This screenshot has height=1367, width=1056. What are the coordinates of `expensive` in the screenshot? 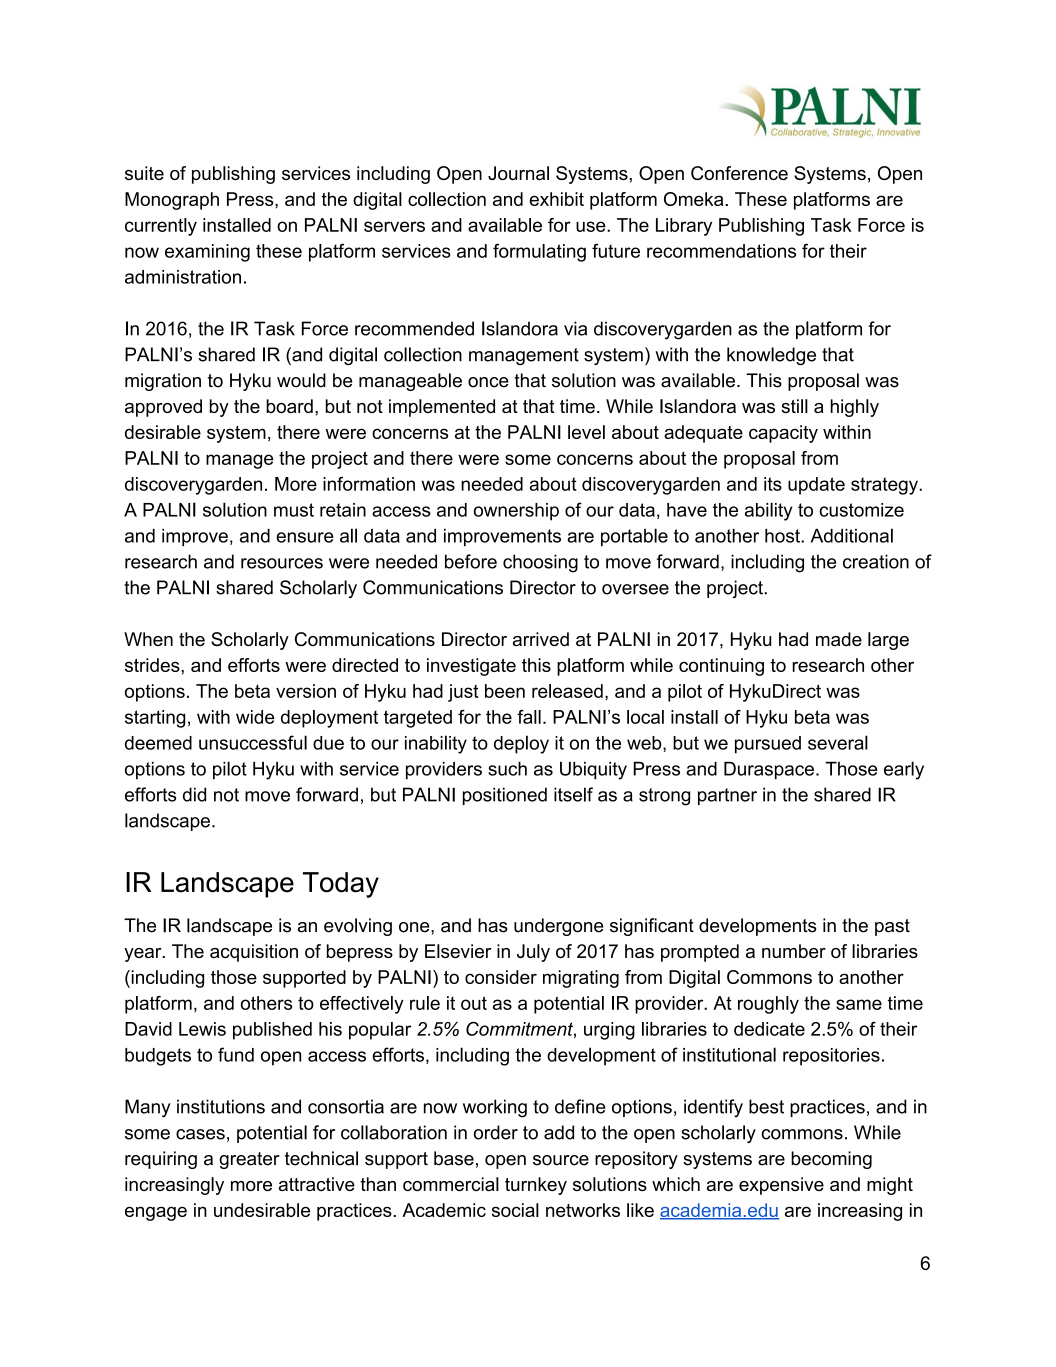 It's located at (781, 1186).
